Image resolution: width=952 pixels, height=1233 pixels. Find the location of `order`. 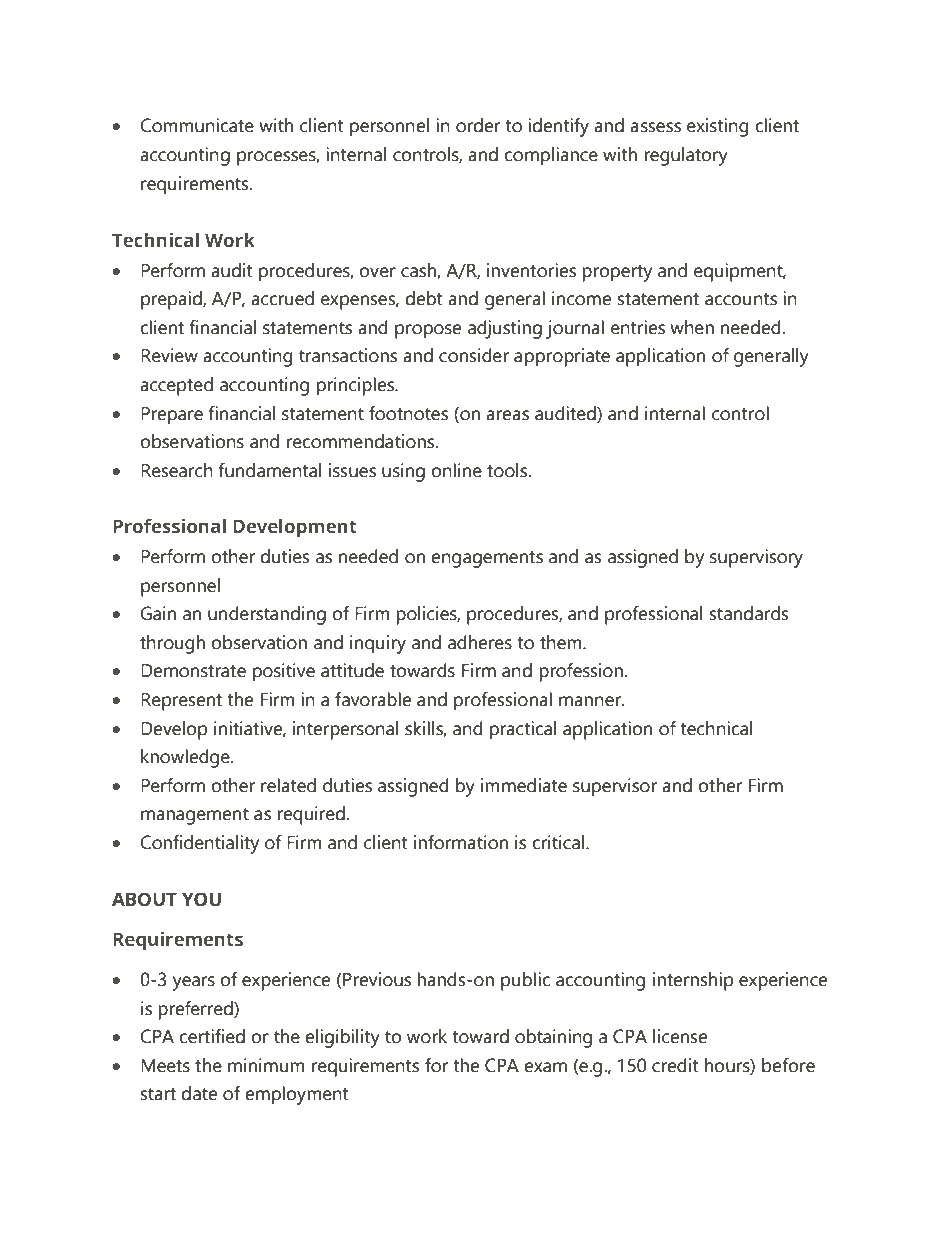

order is located at coordinates (478, 125).
